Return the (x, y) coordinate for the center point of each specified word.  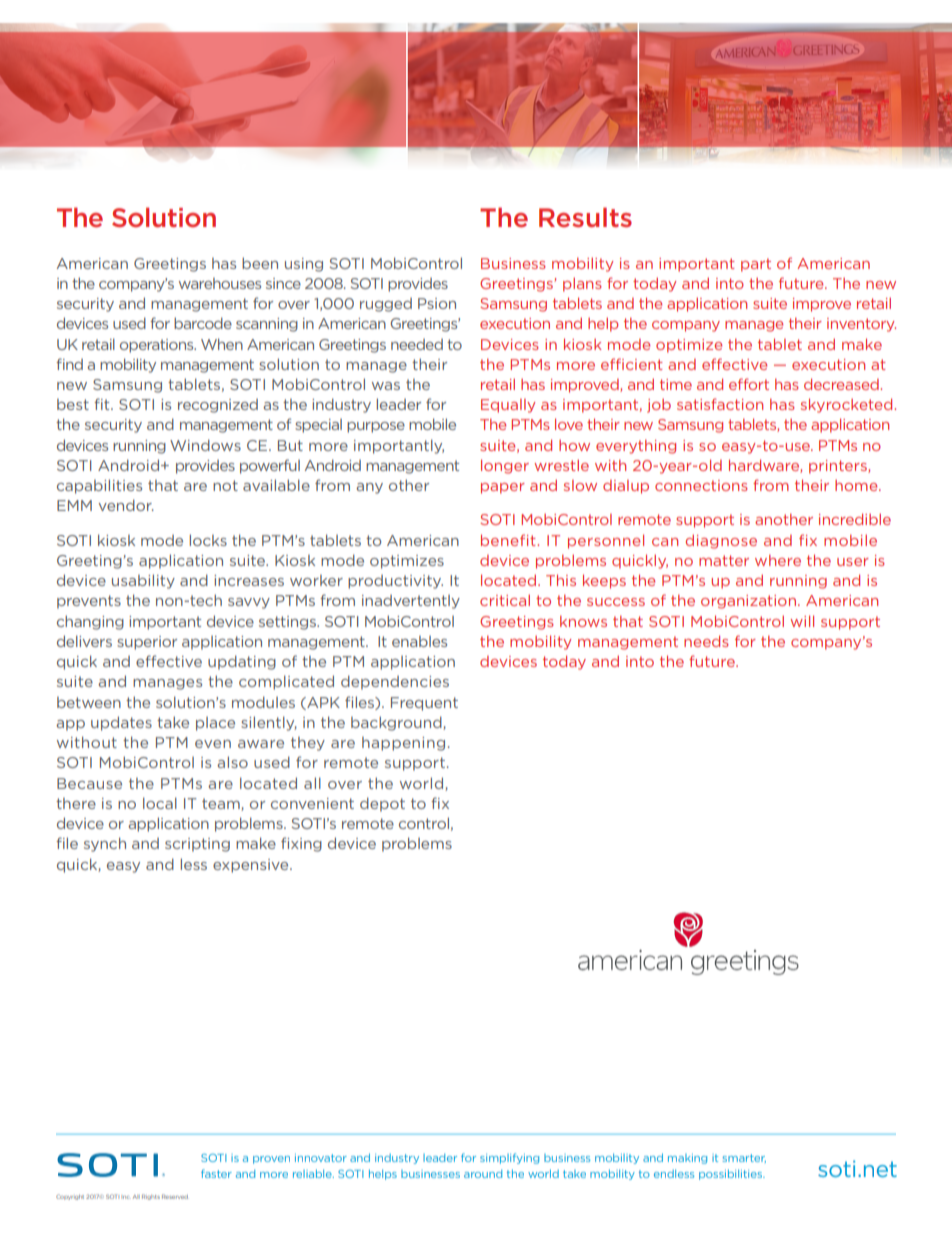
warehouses (220, 283)
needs (706, 641)
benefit (509, 540)
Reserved (175, 1196)
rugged (386, 305)
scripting (197, 845)
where (778, 560)
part (756, 265)
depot (382, 804)
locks (208, 540)
